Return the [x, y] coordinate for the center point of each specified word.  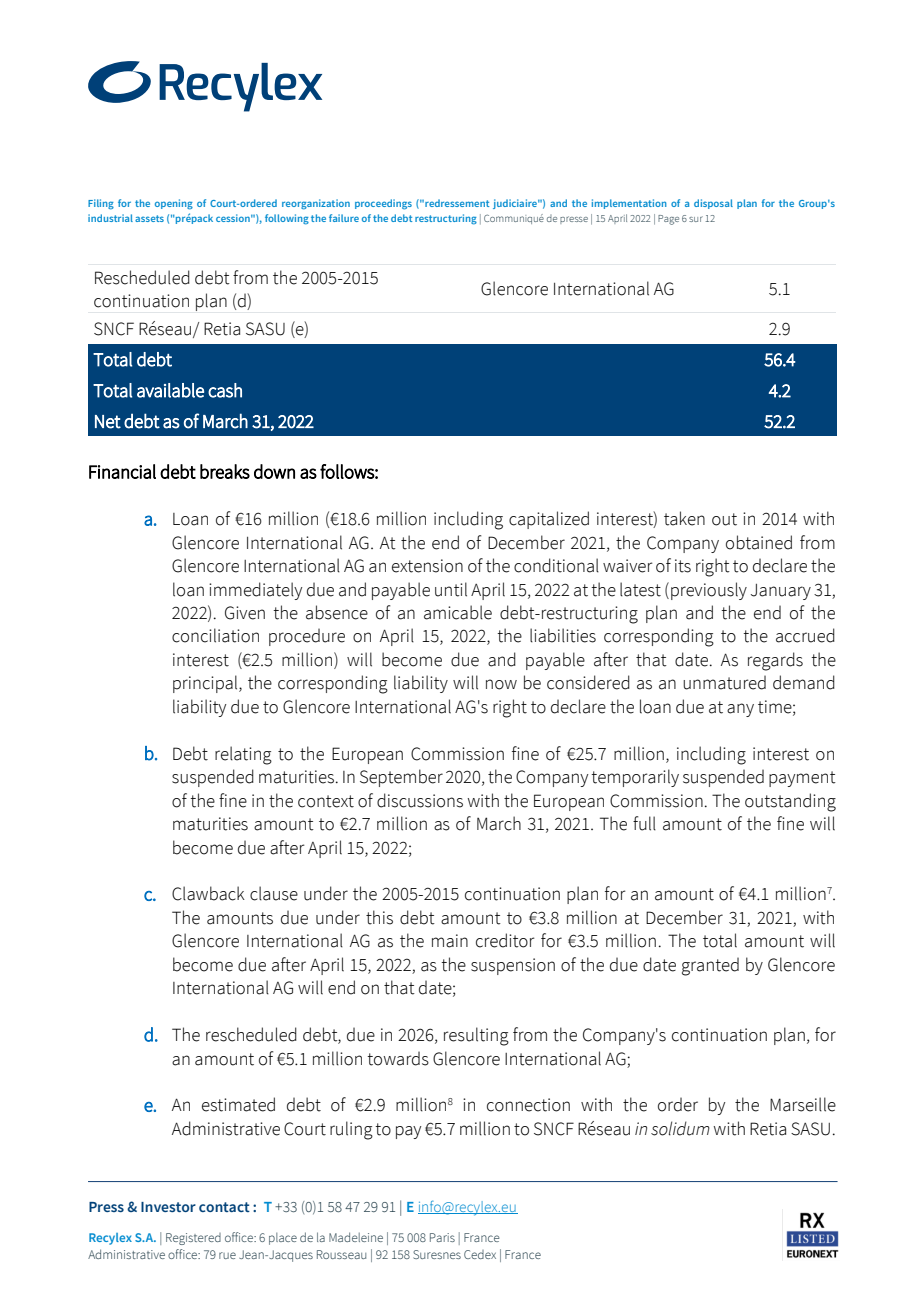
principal [206, 684]
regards [775, 661]
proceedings [383, 204]
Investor [168, 1207]
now [501, 684]
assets [149, 218]
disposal [713, 204]
